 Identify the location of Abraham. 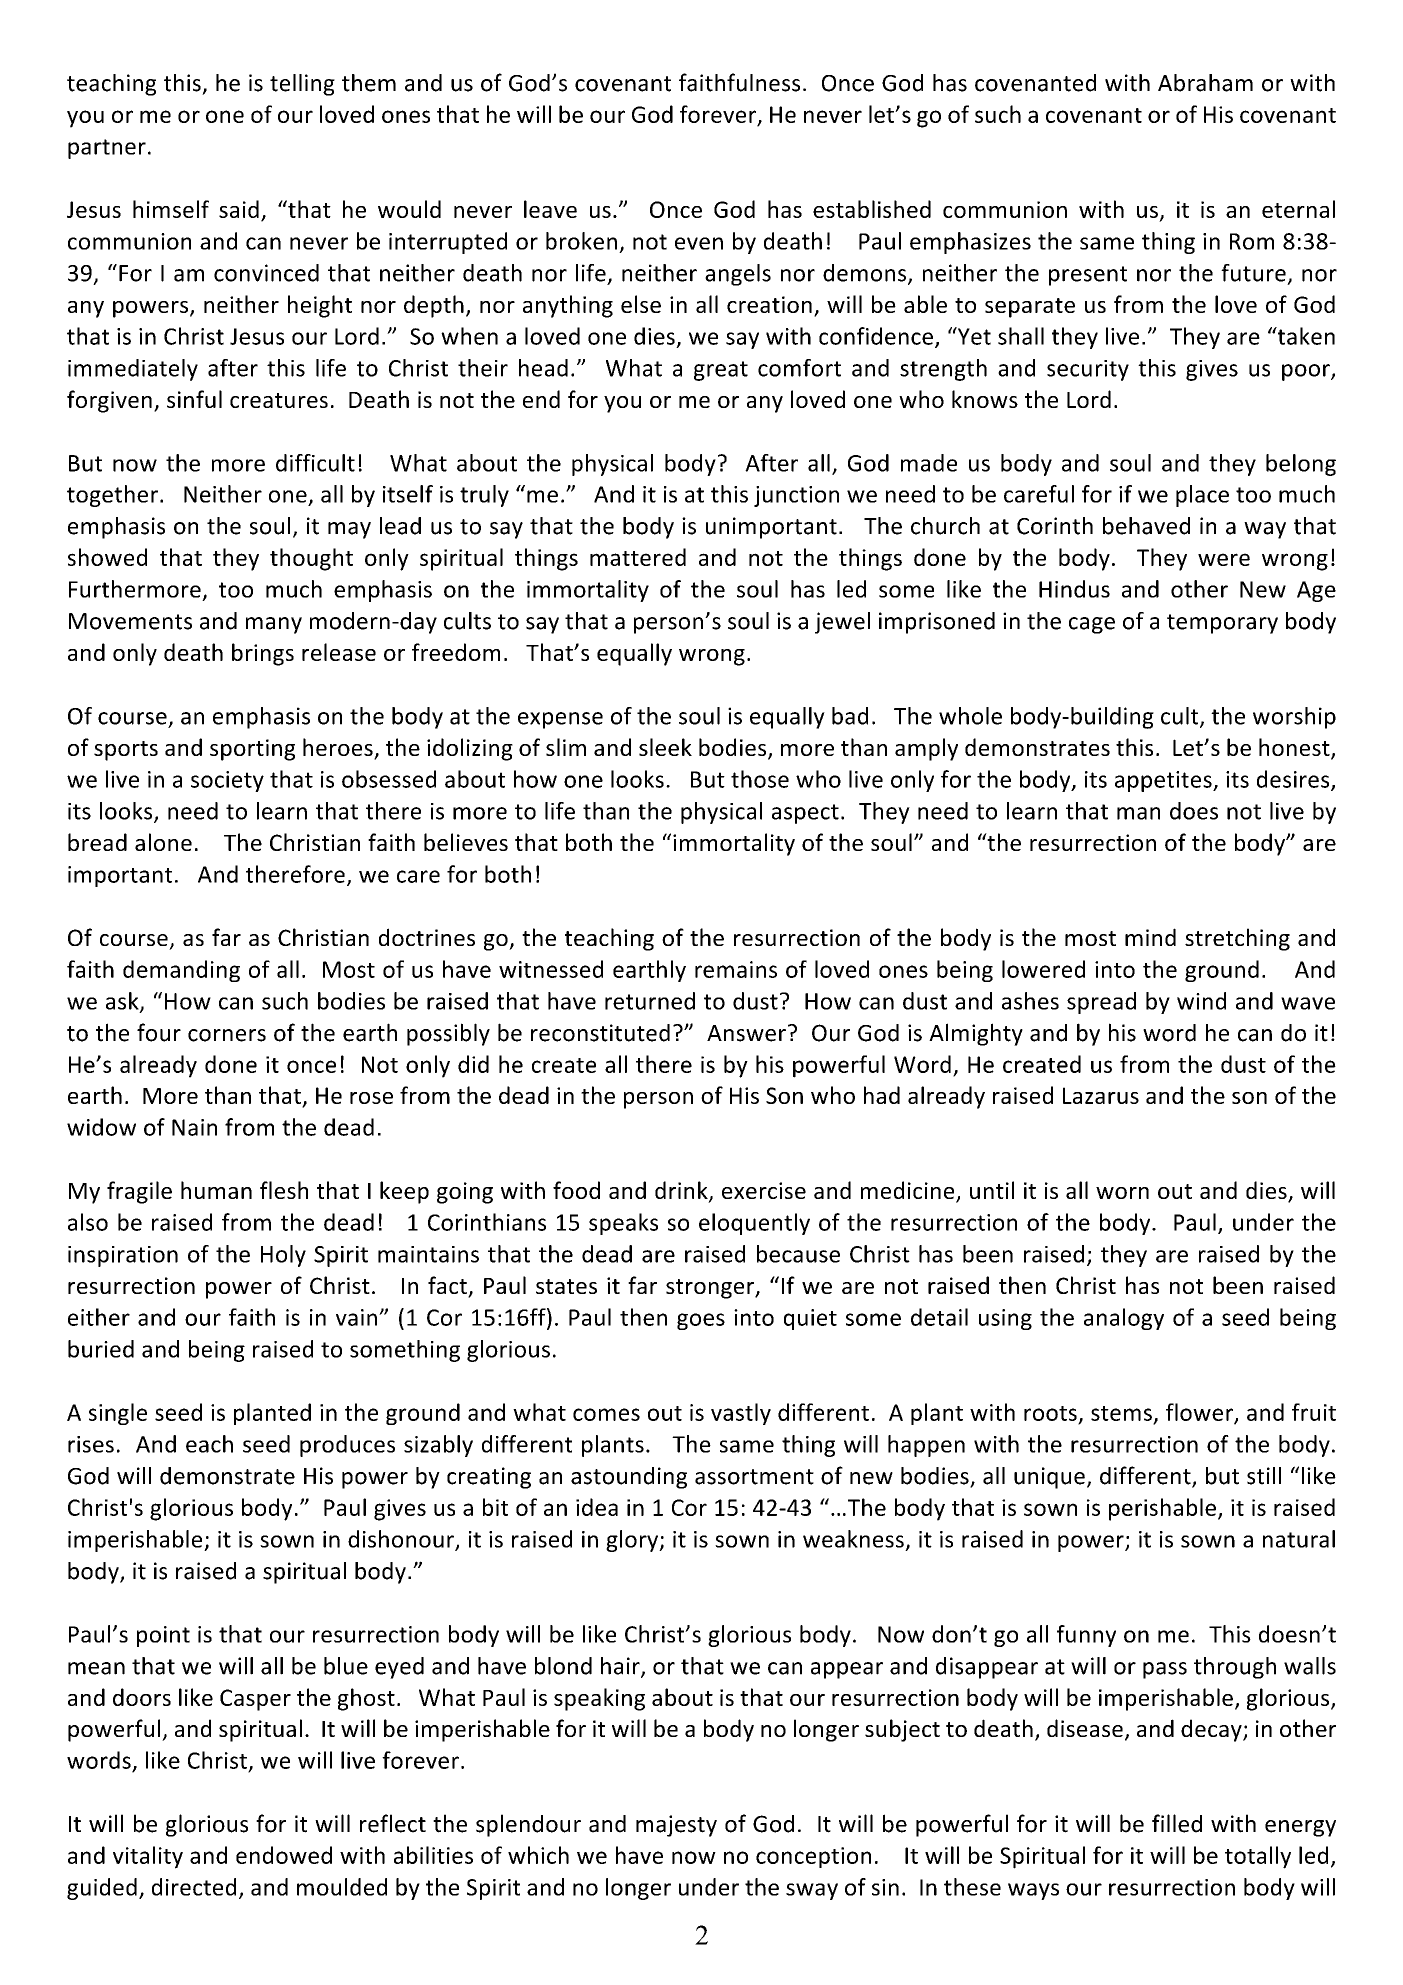
(1205, 83).
